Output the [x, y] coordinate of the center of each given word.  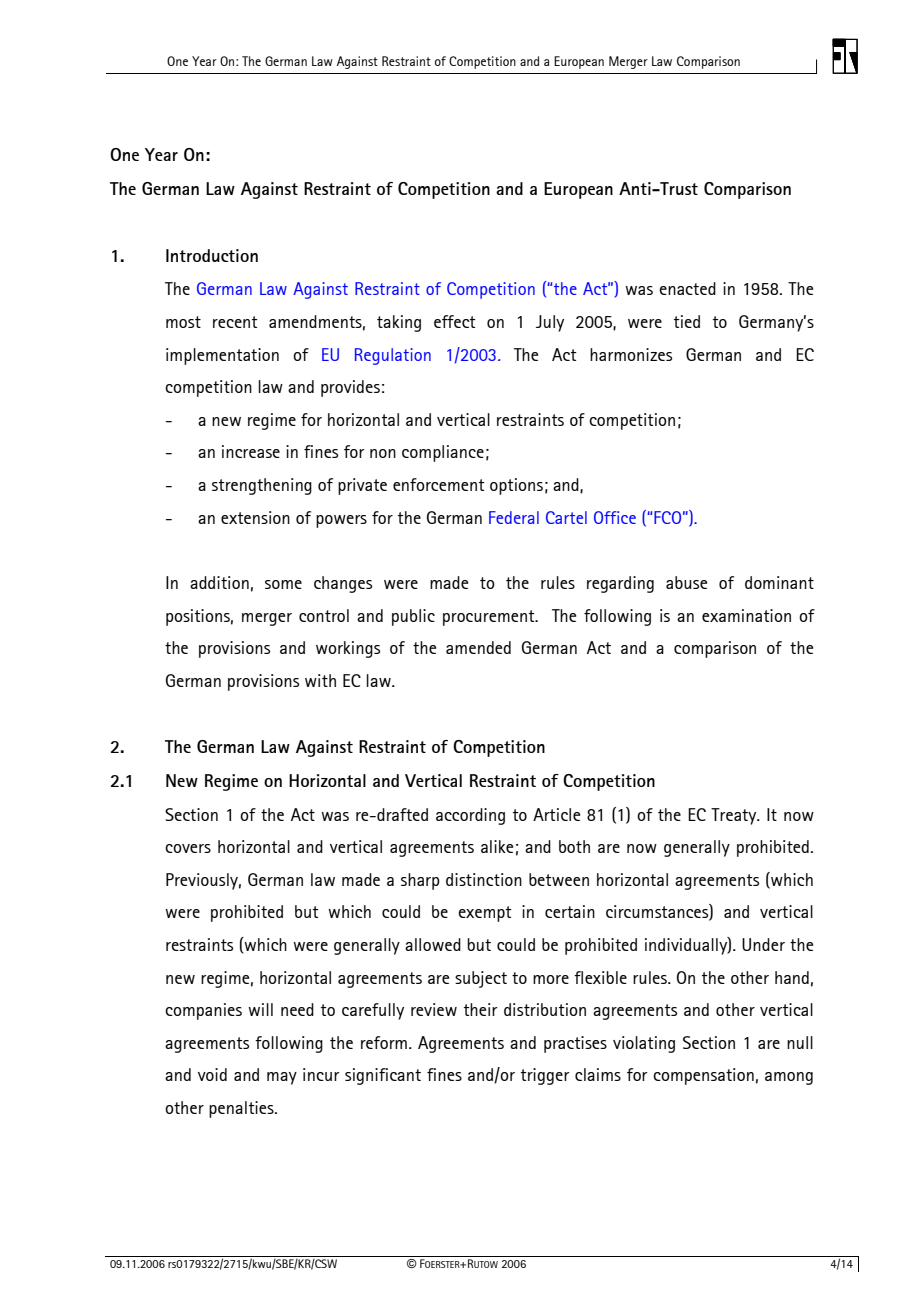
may [282, 1078]
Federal [514, 517]
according [470, 816]
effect [455, 321]
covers [188, 848]
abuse [686, 582]
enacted [687, 288]
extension [255, 517]
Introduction [212, 255]
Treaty [735, 816]
